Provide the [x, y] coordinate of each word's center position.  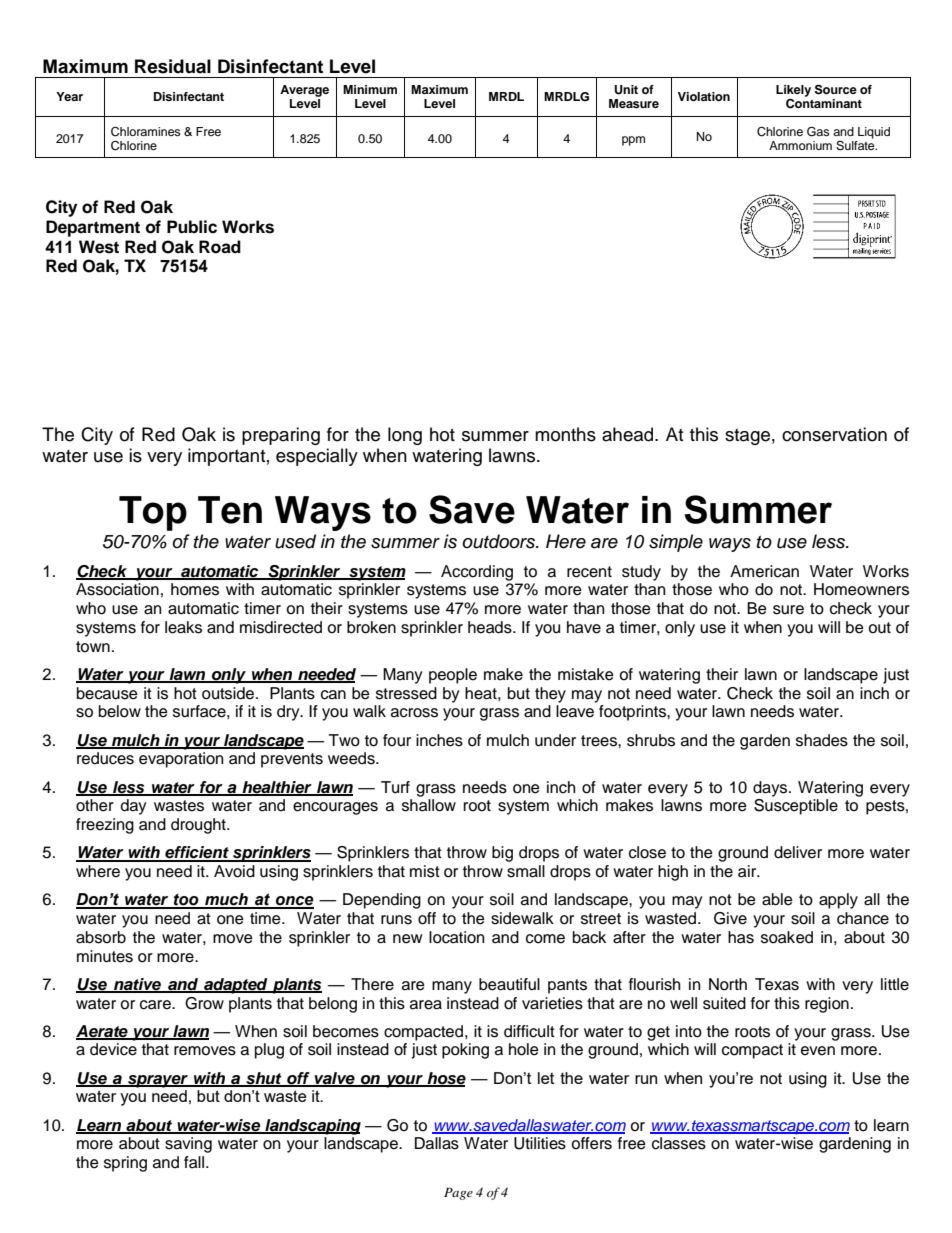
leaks [183, 627]
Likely [793, 91]
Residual [173, 66]
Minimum [370, 89]
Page [458, 1194]
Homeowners [861, 589]
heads [491, 627]
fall [195, 1162]
